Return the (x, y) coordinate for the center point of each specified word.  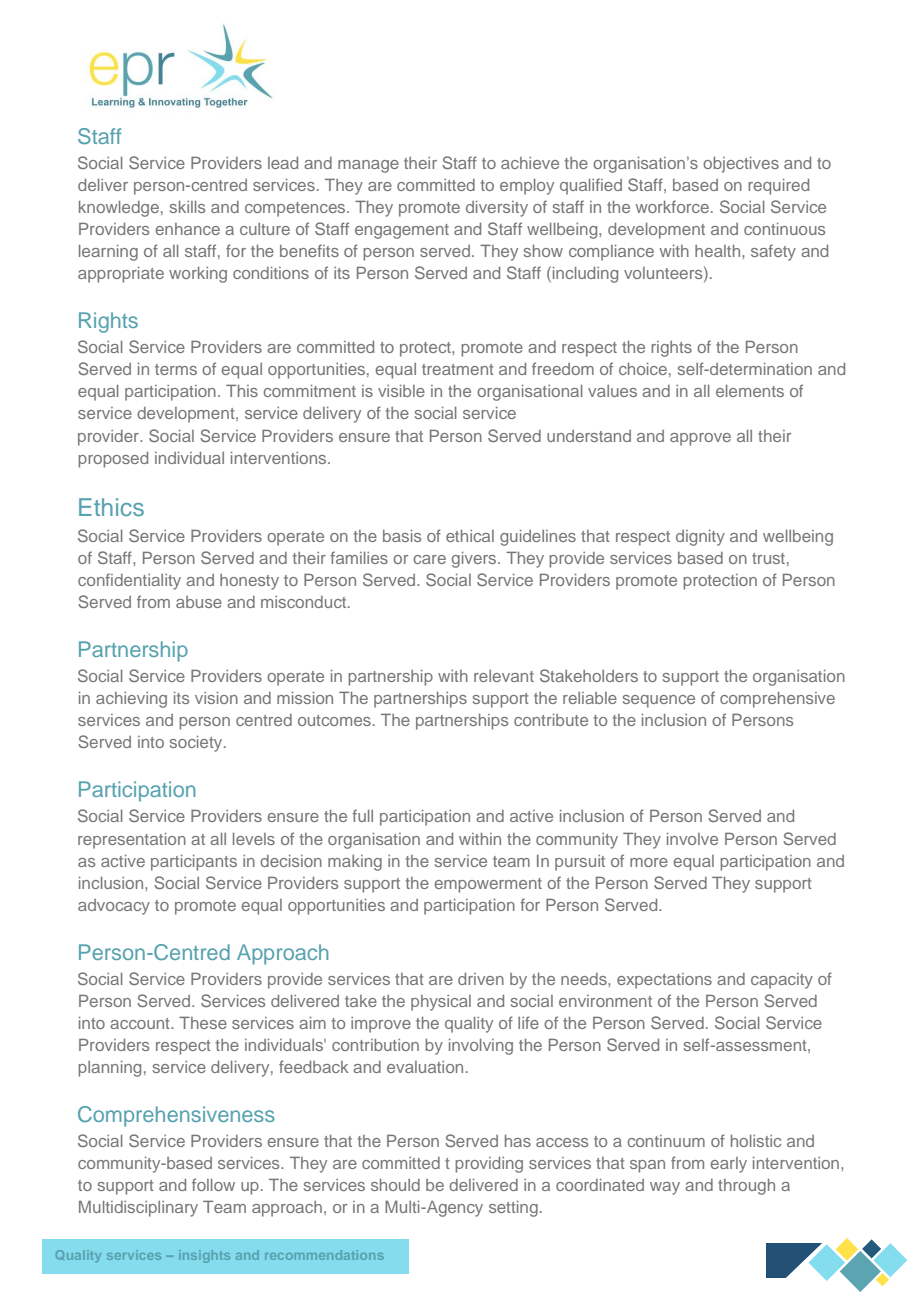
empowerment (488, 885)
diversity (497, 209)
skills (187, 207)
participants (194, 863)
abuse (199, 602)
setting (513, 1209)
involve (692, 839)
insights (206, 1256)
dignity (700, 538)
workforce (672, 206)
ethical (470, 536)
